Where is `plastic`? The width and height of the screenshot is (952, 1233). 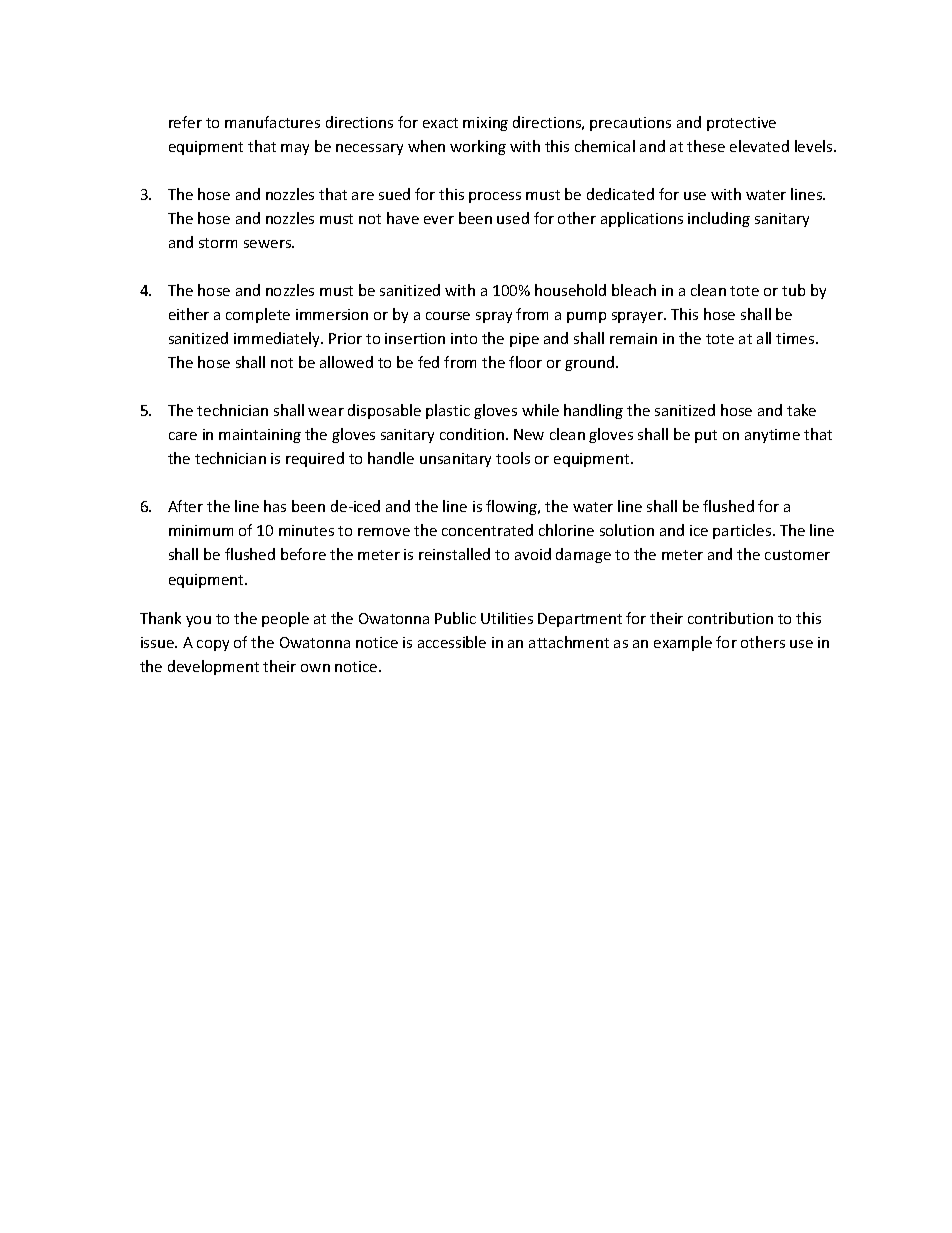 plastic is located at coordinates (448, 411).
